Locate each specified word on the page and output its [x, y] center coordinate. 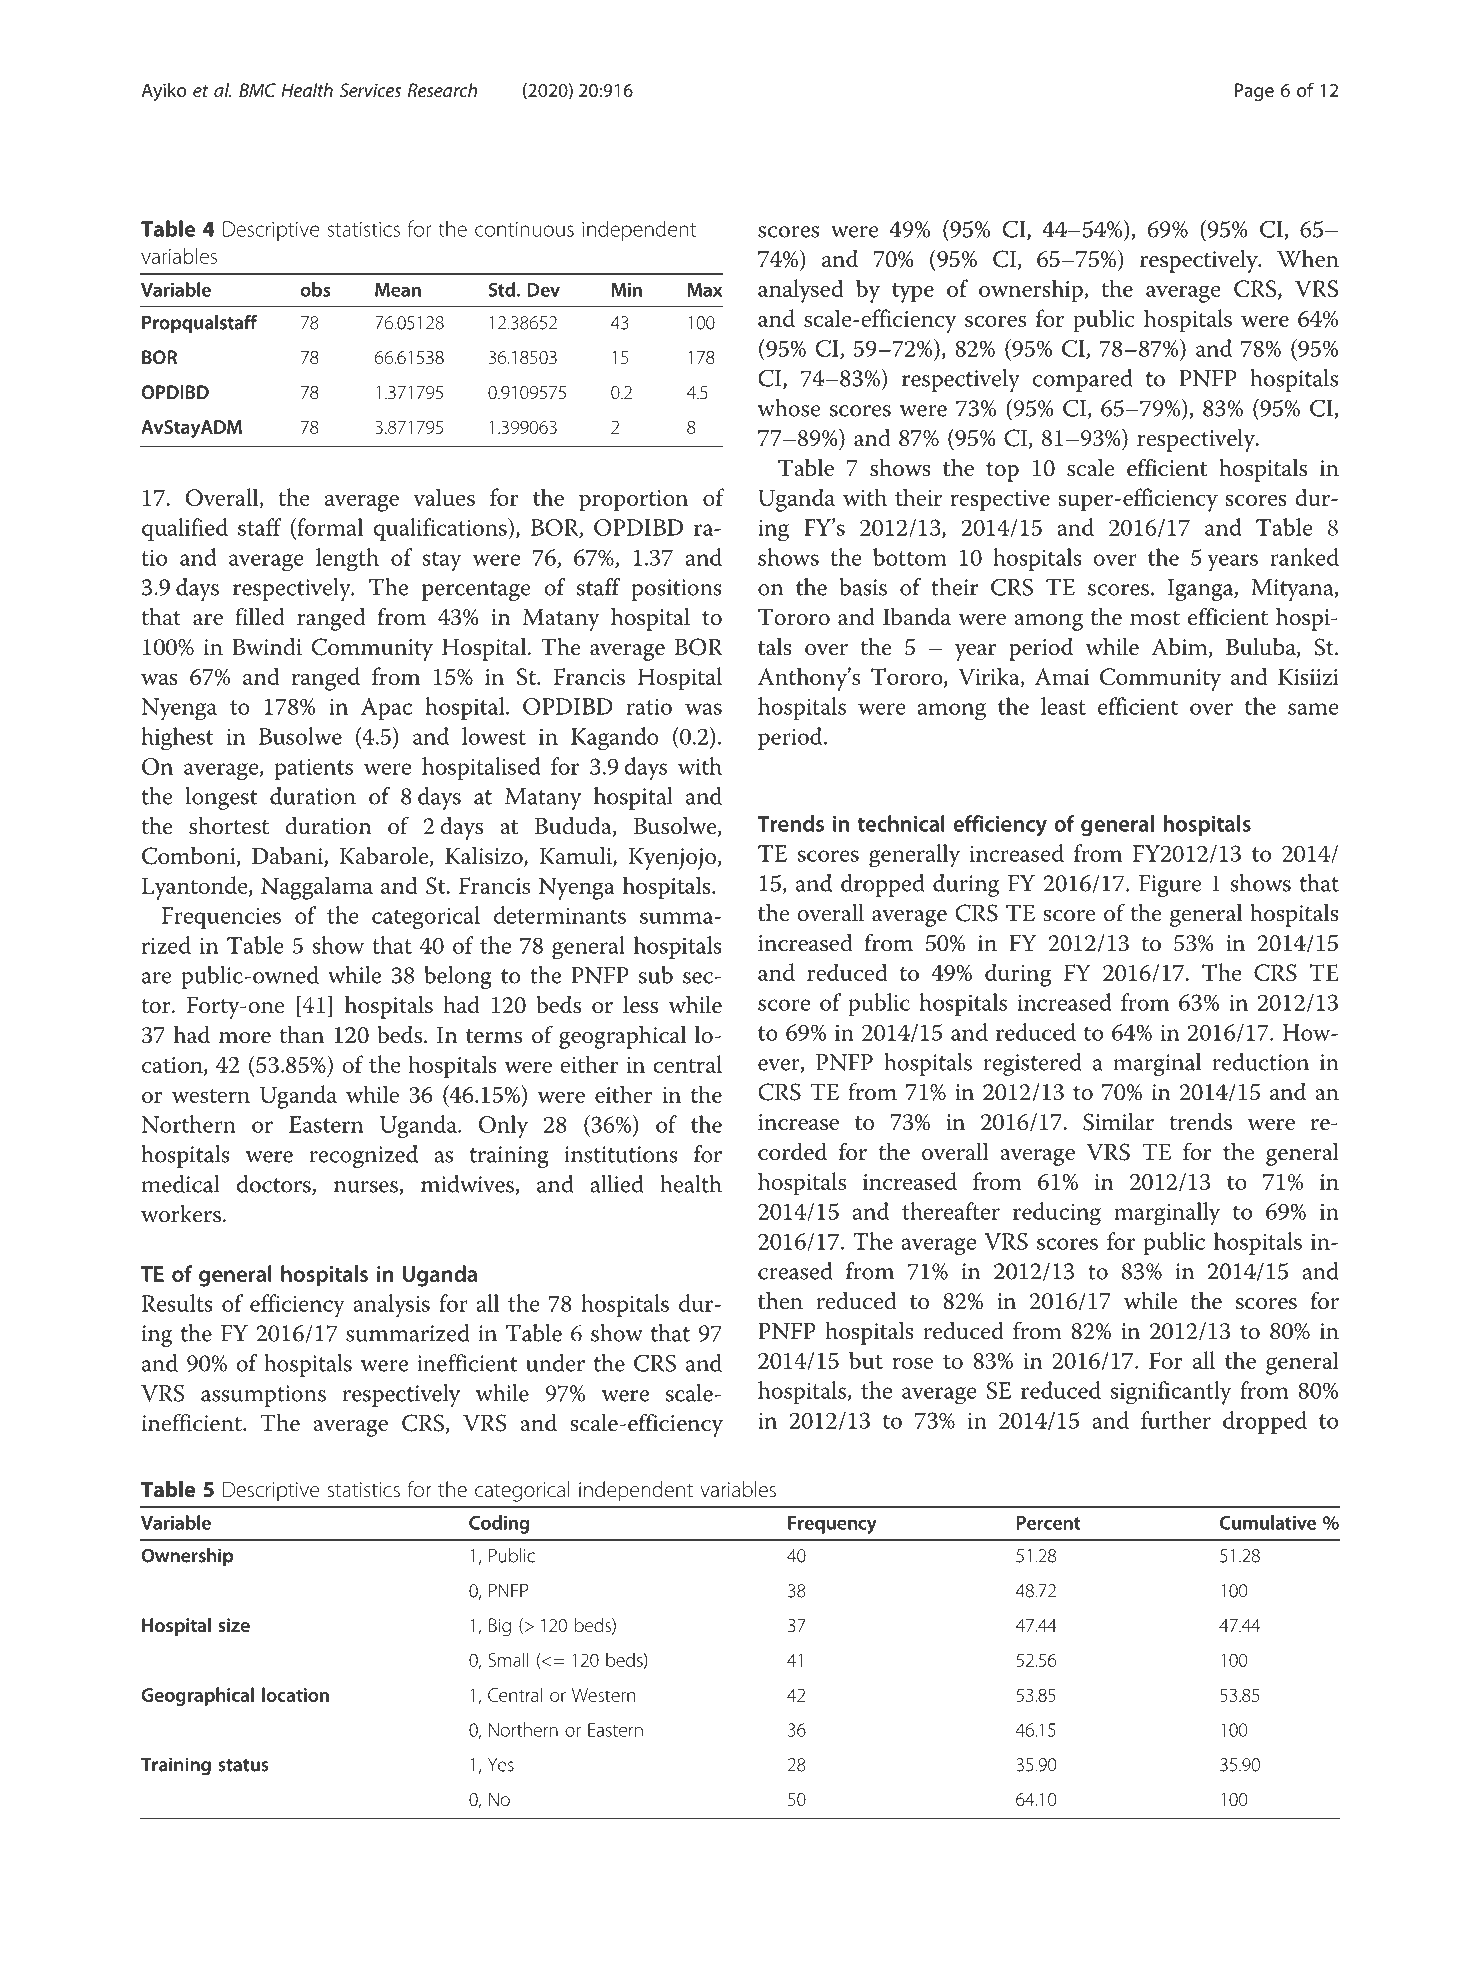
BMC [257, 90]
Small [508, 1659]
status [243, 1765]
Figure [1170, 886]
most [1155, 618]
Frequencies [221, 918]
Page [1254, 92]
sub [656, 975]
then [780, 1301]
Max [704, 290]
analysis [391, 1306]
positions [677, 590]
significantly [1170, 1393]
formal [329, 527]
